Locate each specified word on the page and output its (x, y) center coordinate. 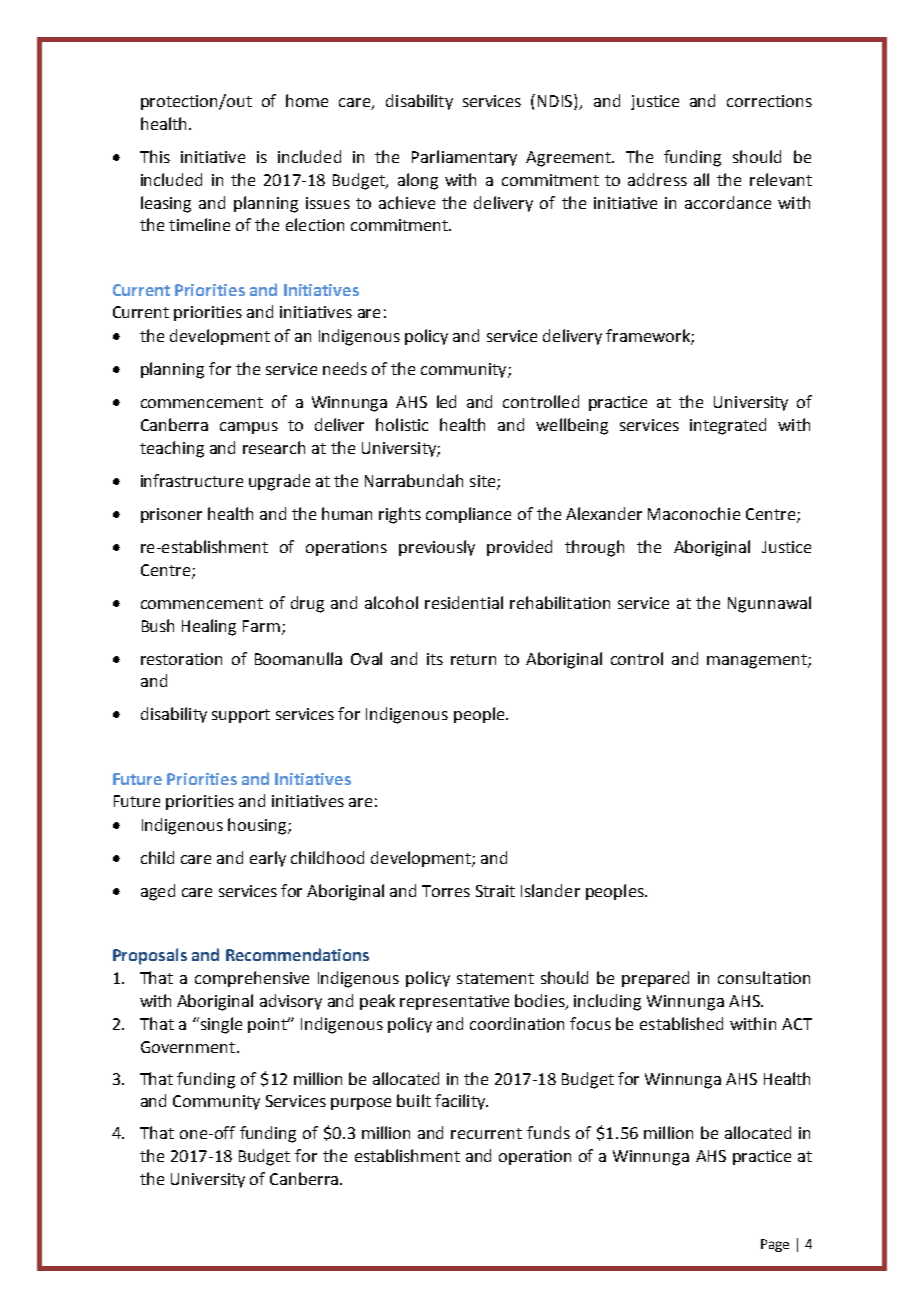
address (657, 179)
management (758, 661)
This (155, 156)
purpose (361, 1104)
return (473, 659)
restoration (181, 659)
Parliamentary (464, 158)
